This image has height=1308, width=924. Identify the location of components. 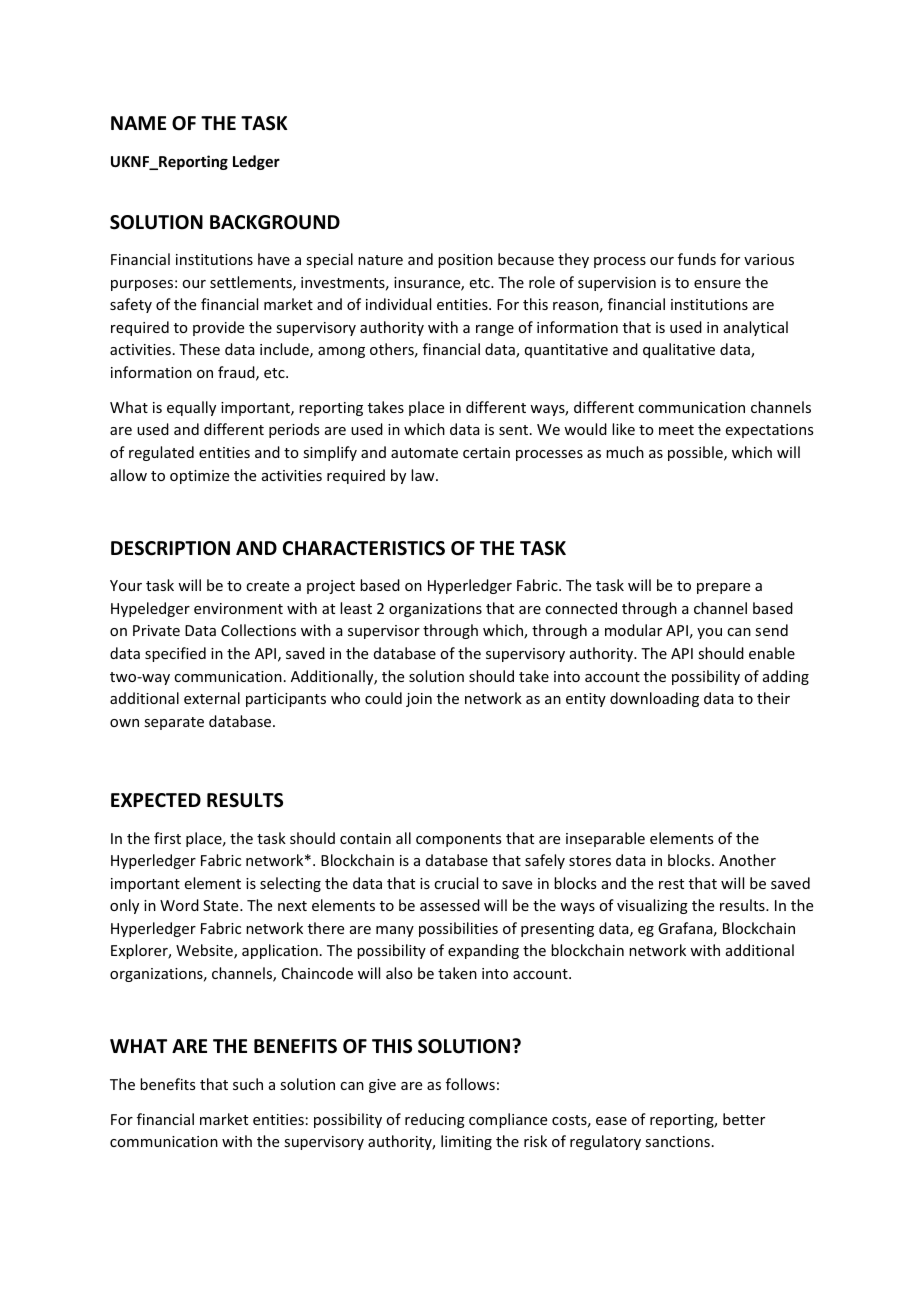
(458, 840).
